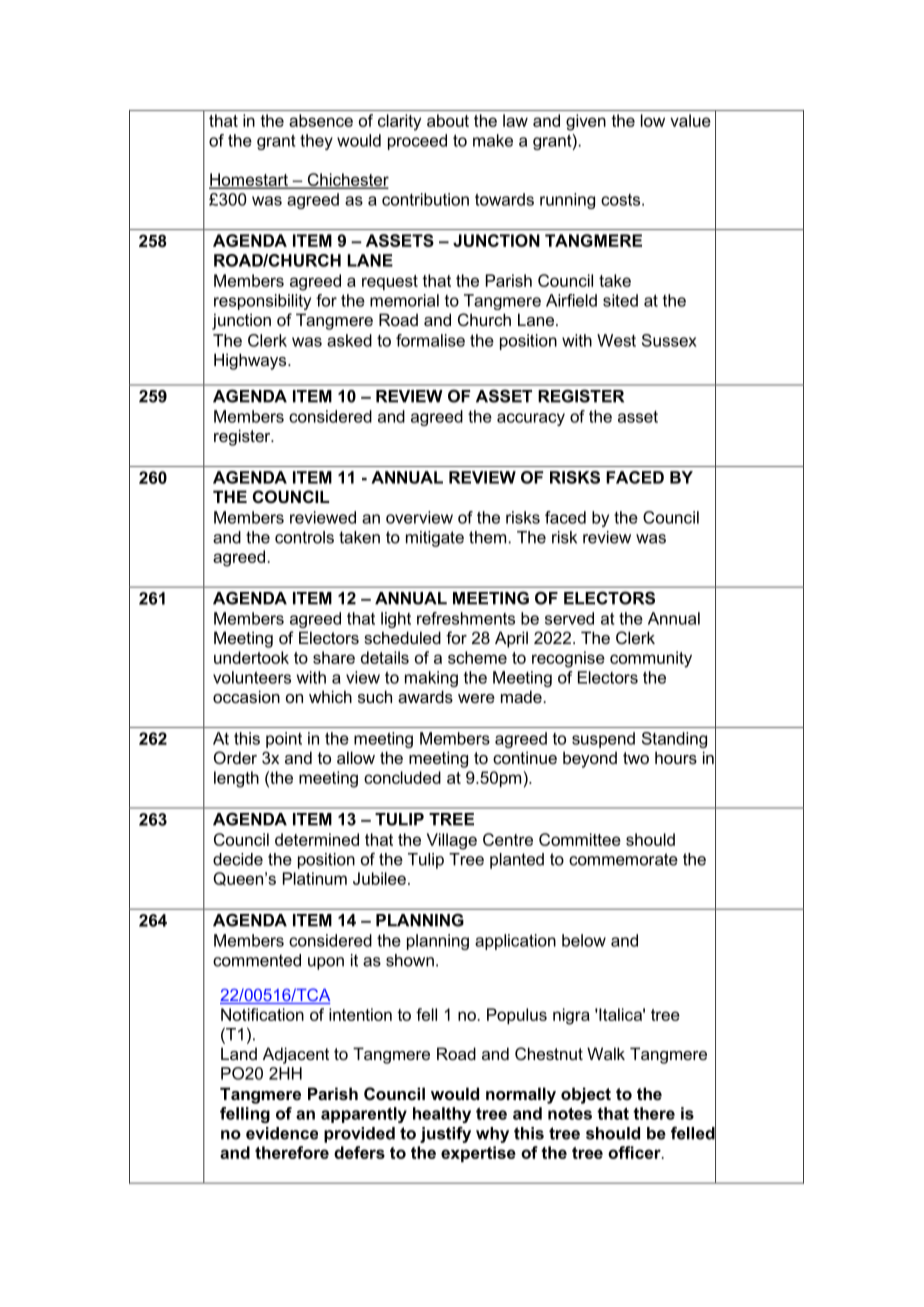 The width and height of the screenshot is (924, 1307). Describe the element at coordinates (430, 340) in the screenshot. I see `formalise` at that location.
